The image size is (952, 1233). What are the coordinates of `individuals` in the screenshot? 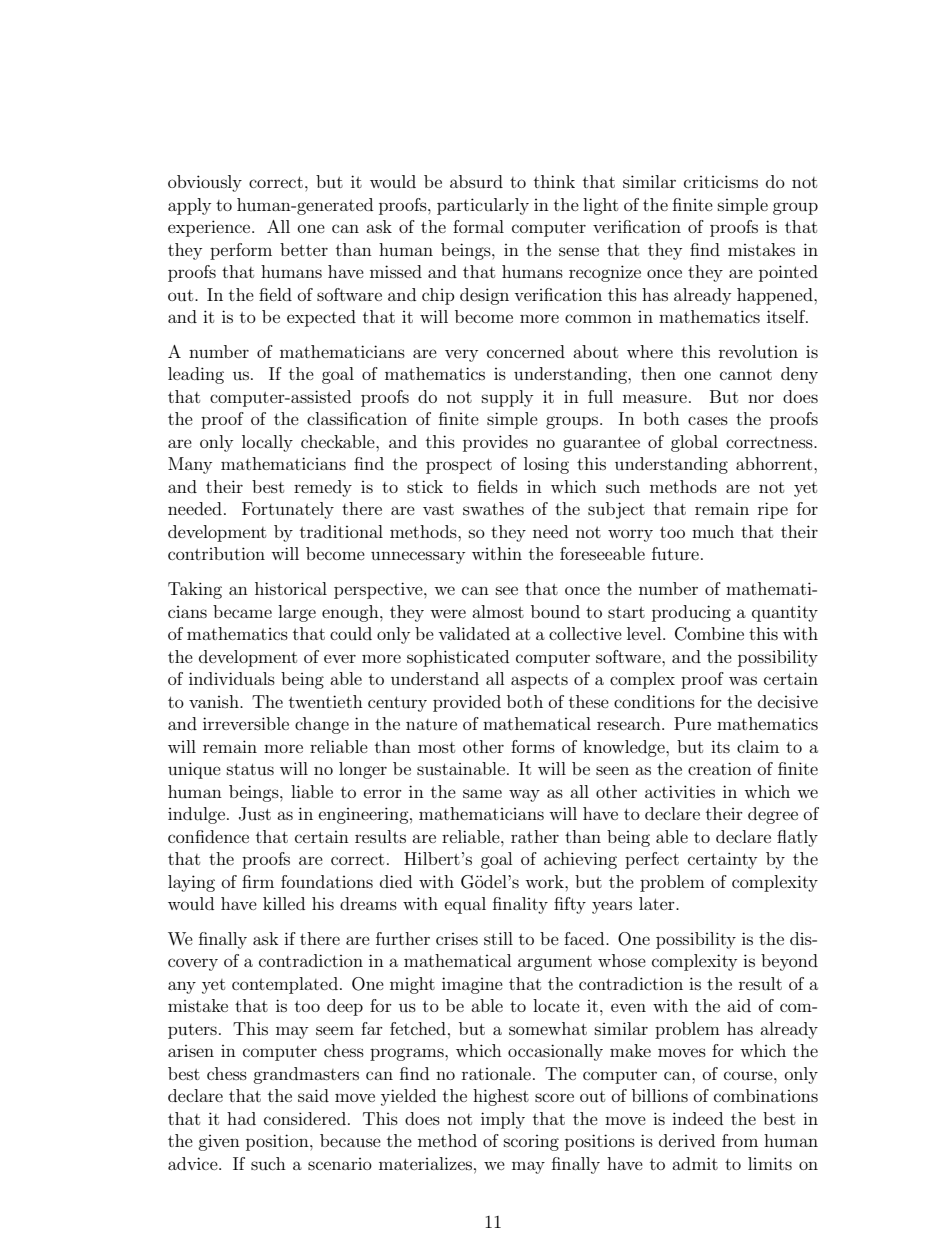 It's located at (232, 678).
